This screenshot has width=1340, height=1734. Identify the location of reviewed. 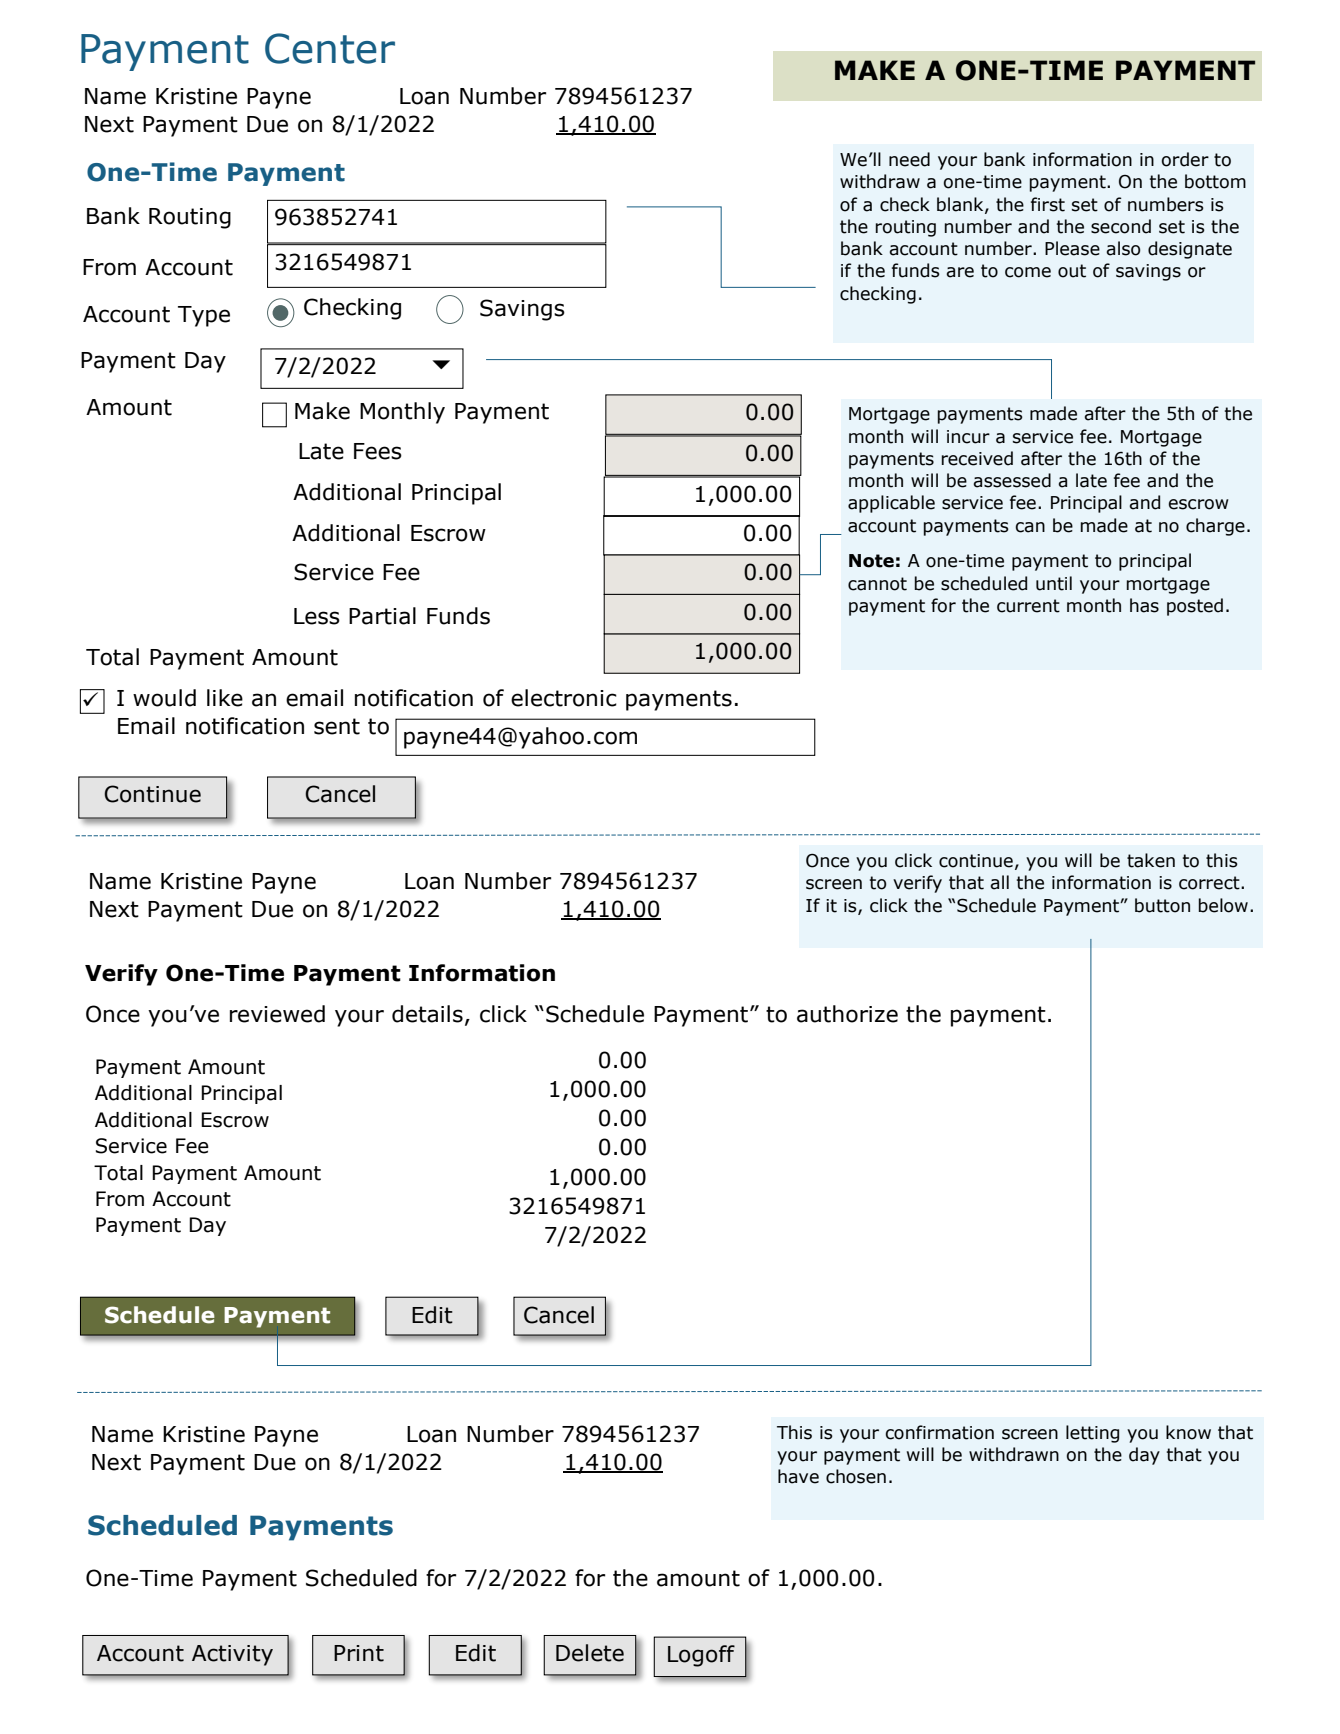
(277, 1014).
